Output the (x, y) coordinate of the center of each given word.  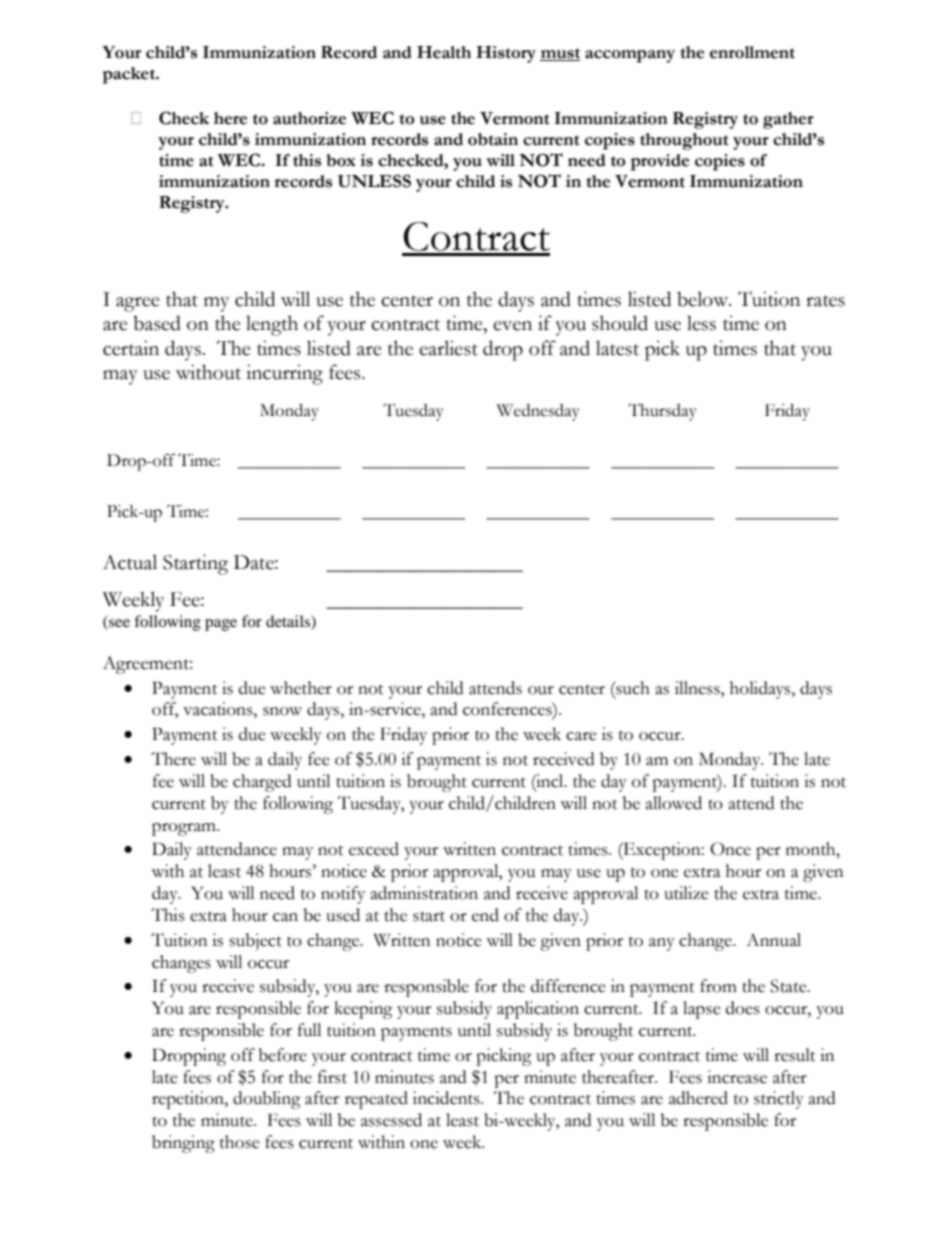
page (221, 625)
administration (424, 893)
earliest (448, 348)
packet (130, 75)
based (157, 323)
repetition (189, 1100)
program (185, 829)
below (704, 299)
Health (444, 52)
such (632, 688)
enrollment (752, 52)
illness (698, 688)
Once (730, 849)
